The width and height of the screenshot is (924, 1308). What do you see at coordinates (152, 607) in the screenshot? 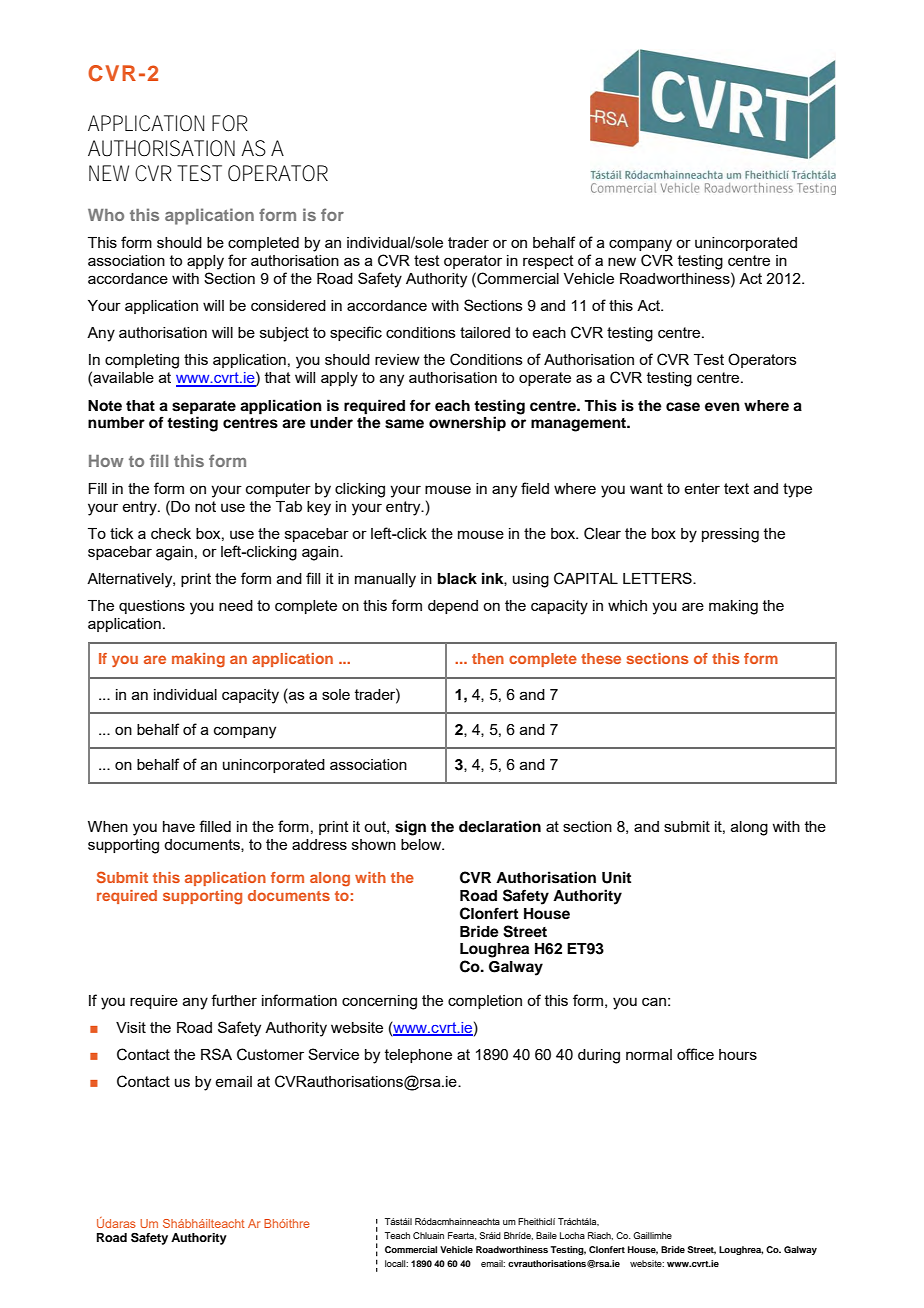
I see `questions` at bounding box center [152, 607].
